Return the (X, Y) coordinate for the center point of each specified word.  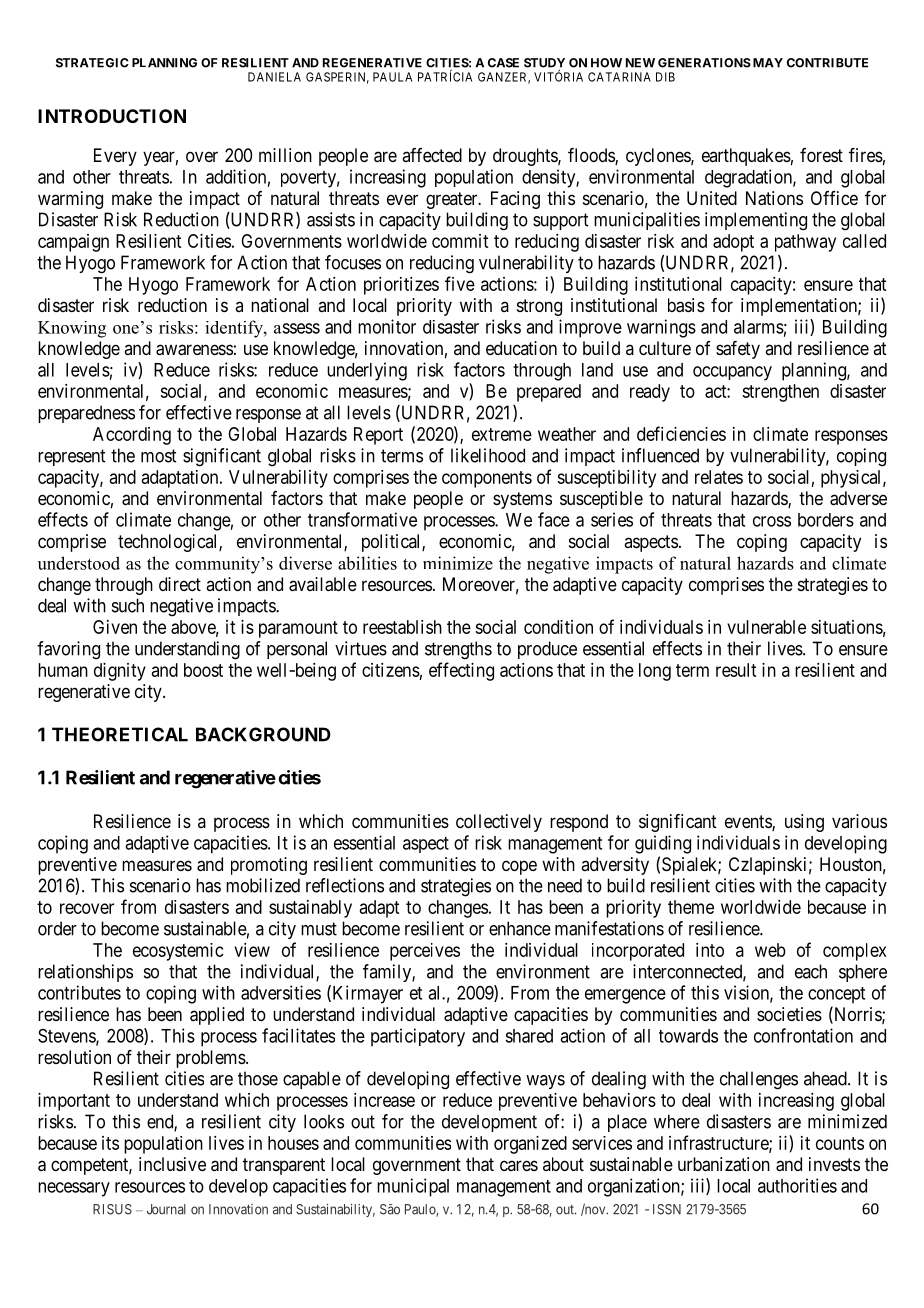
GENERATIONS (704, 63)
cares (519, 1165)
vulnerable (766, 627)
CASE (503, 63)
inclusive (172, 1164)
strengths (458, 650)
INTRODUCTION (112, 116)
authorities (797, 1185)
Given (115, 627)
